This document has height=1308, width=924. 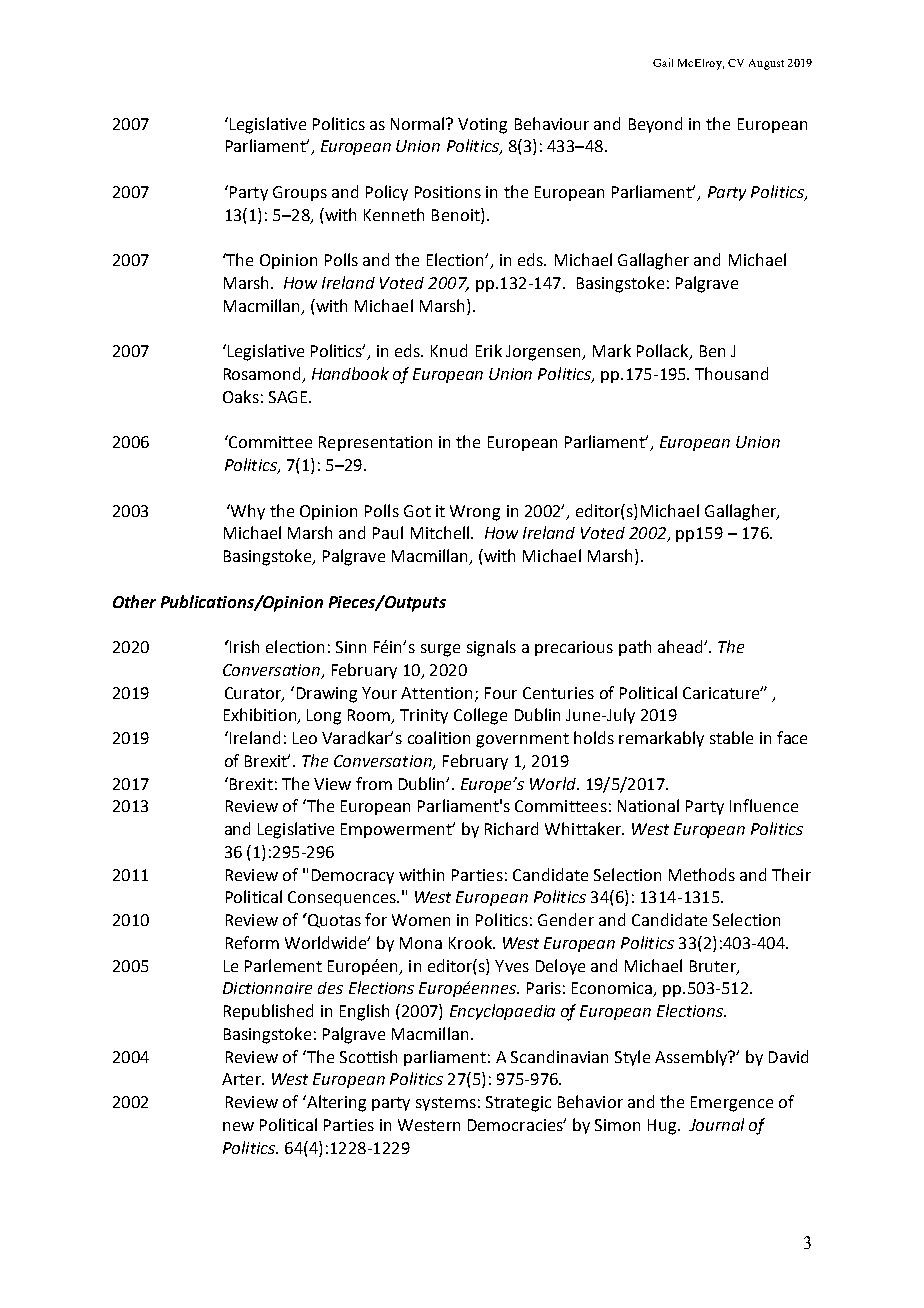 I want to click on ahead, so click(x=681, y=646).
